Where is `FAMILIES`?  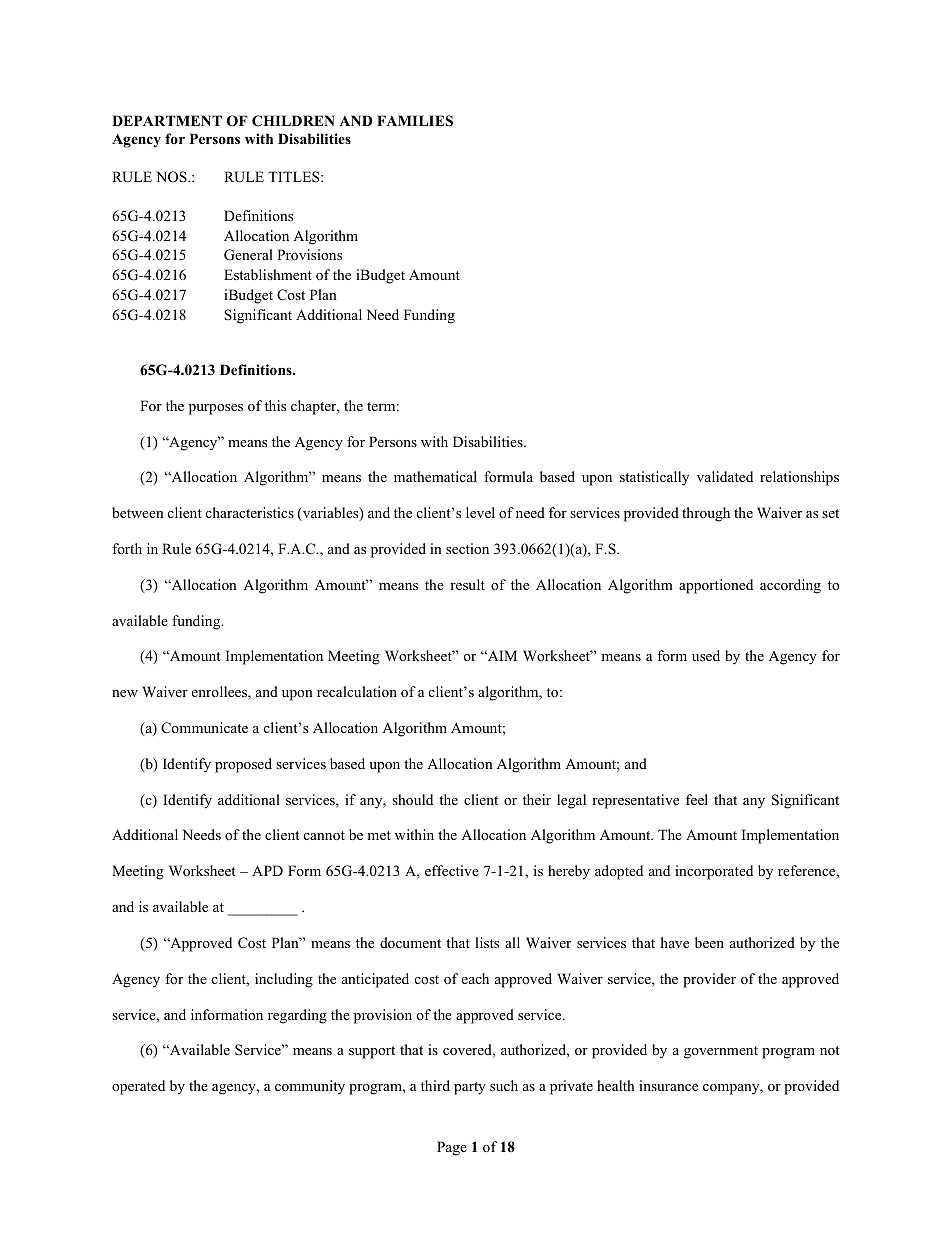
FAMILIES is located at coordinates (415, 121).
